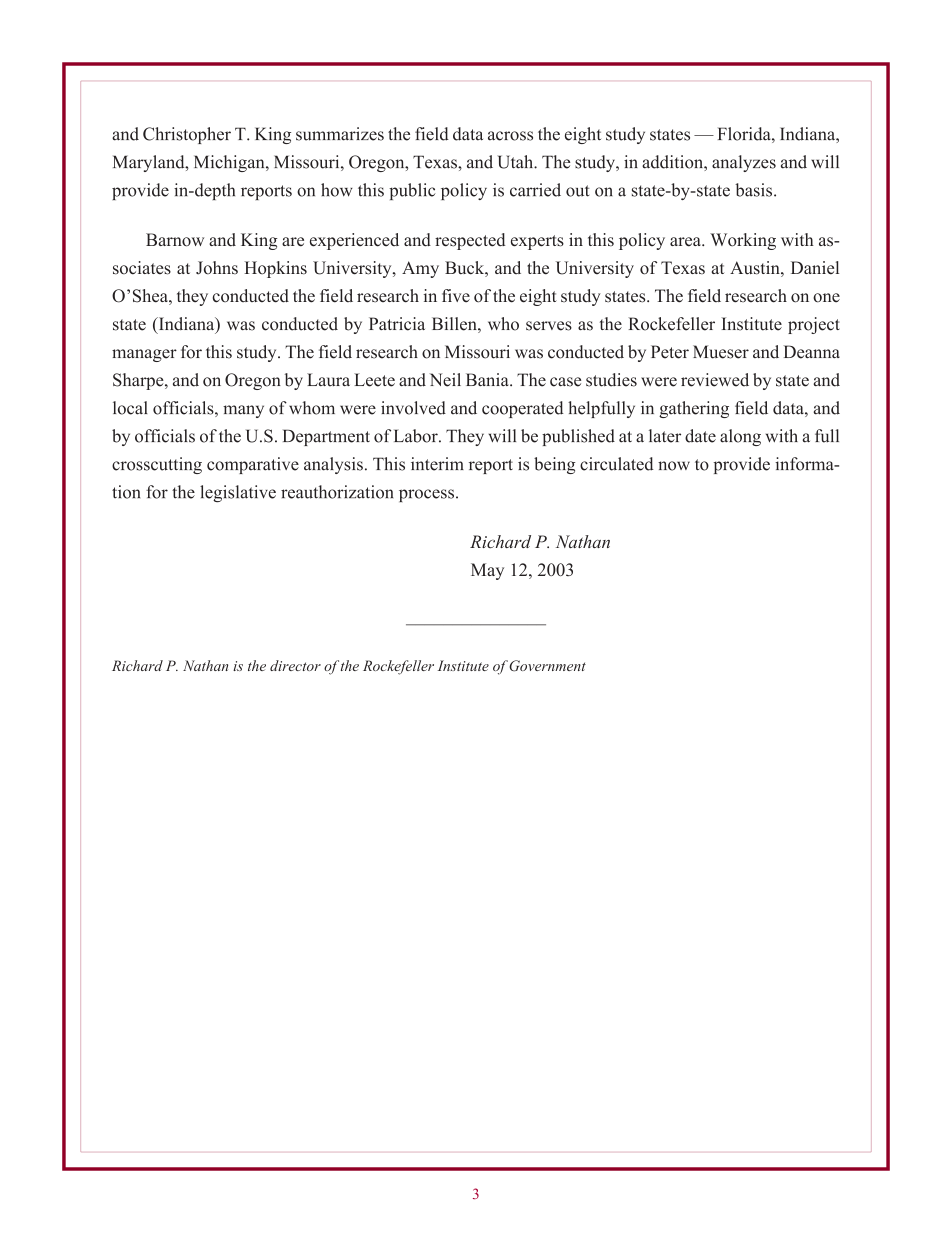 This image has width=952, height=1233. I want to click on across, so click(510, 136).
